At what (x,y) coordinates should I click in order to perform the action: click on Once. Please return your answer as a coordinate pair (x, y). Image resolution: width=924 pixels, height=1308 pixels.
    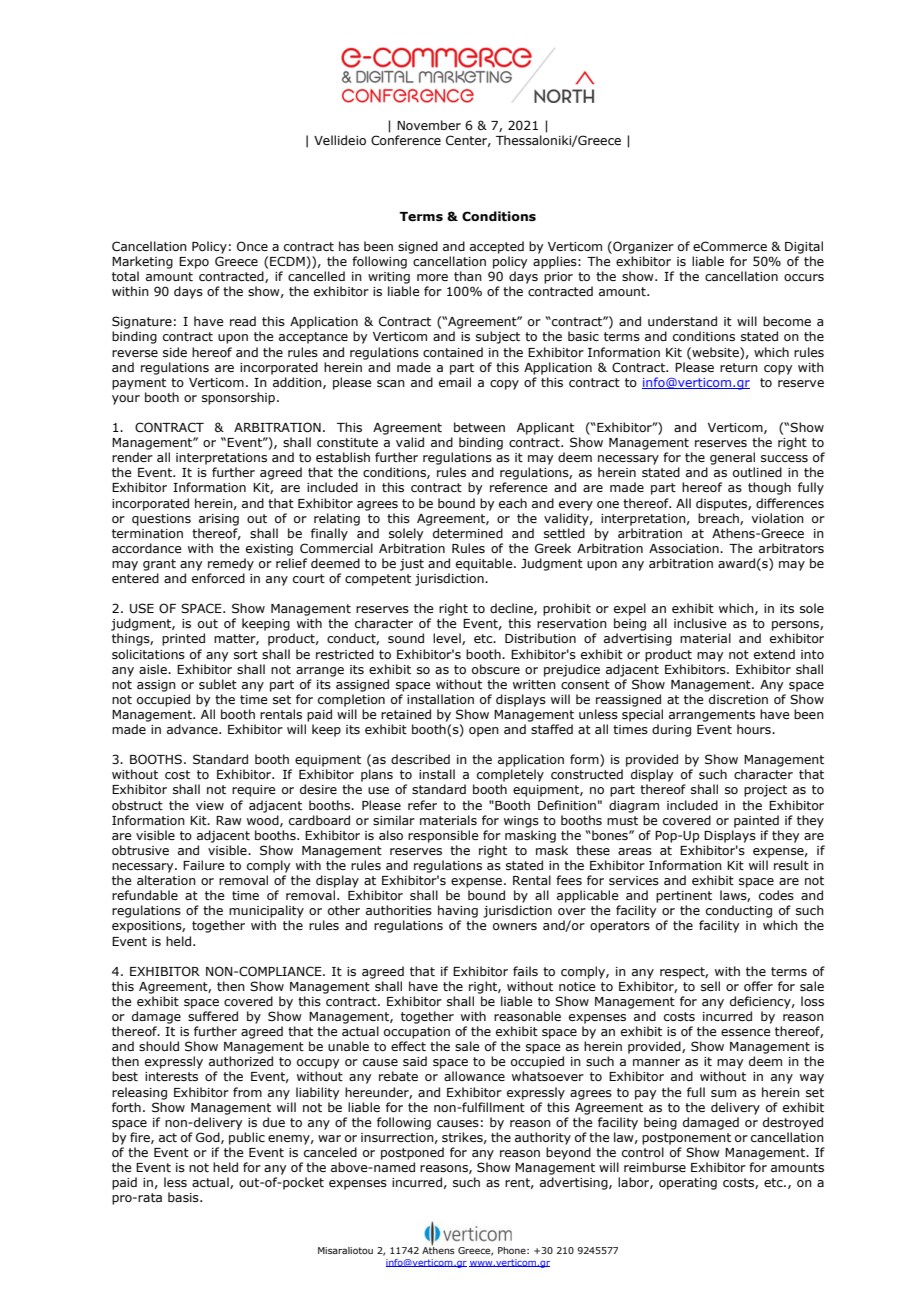
    Looking at the image, I should click on (252, 246).
